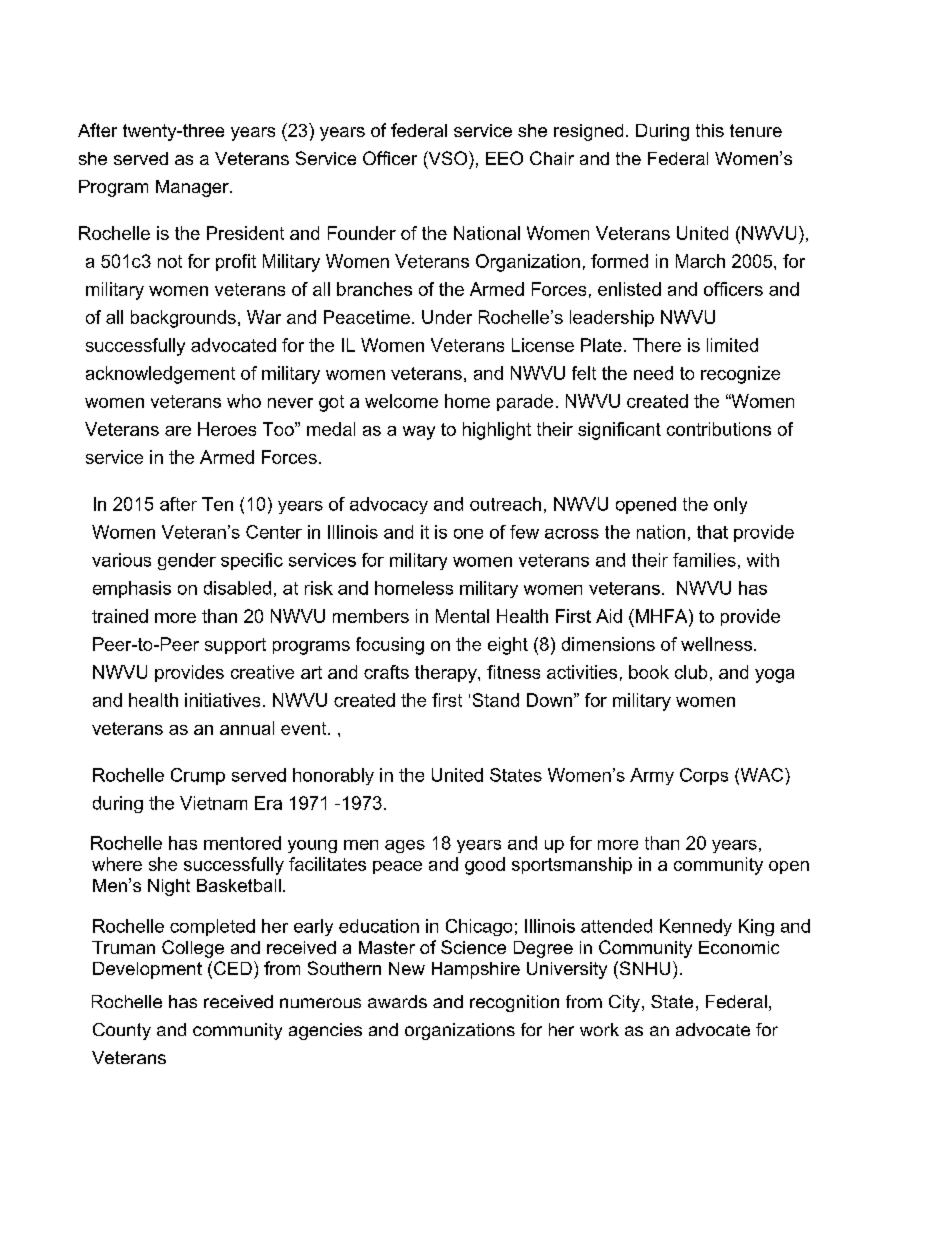  Describe the element at coordinates (401, 401) in the page. I see `welcome` at that location.
